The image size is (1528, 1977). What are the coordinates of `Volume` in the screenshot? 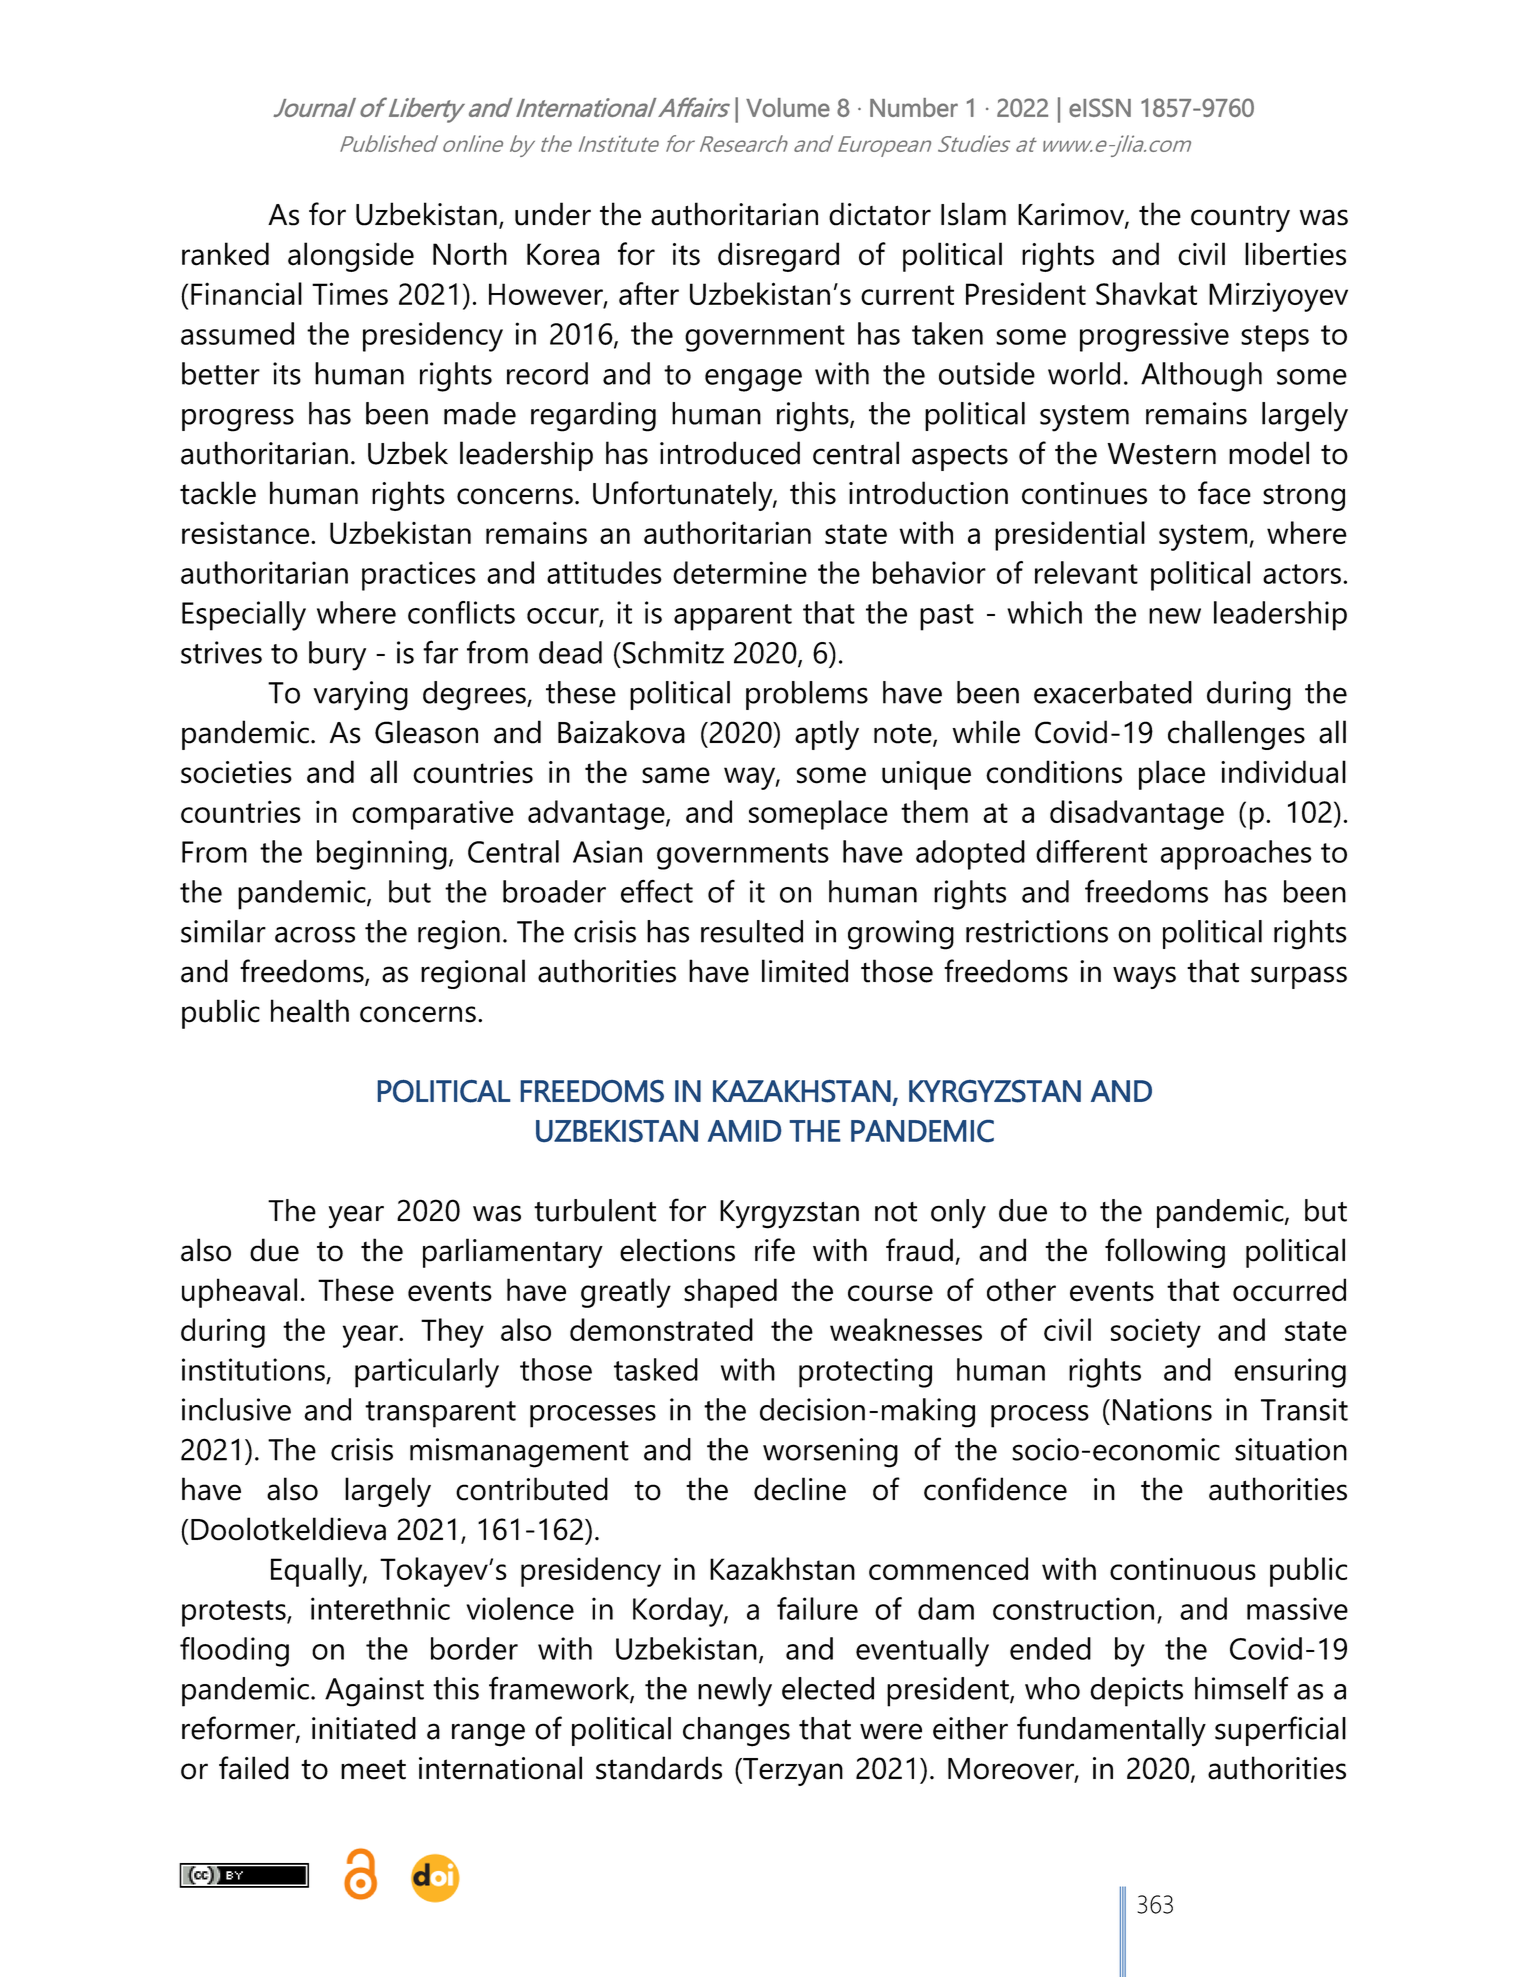 It's located at (788, 107).
